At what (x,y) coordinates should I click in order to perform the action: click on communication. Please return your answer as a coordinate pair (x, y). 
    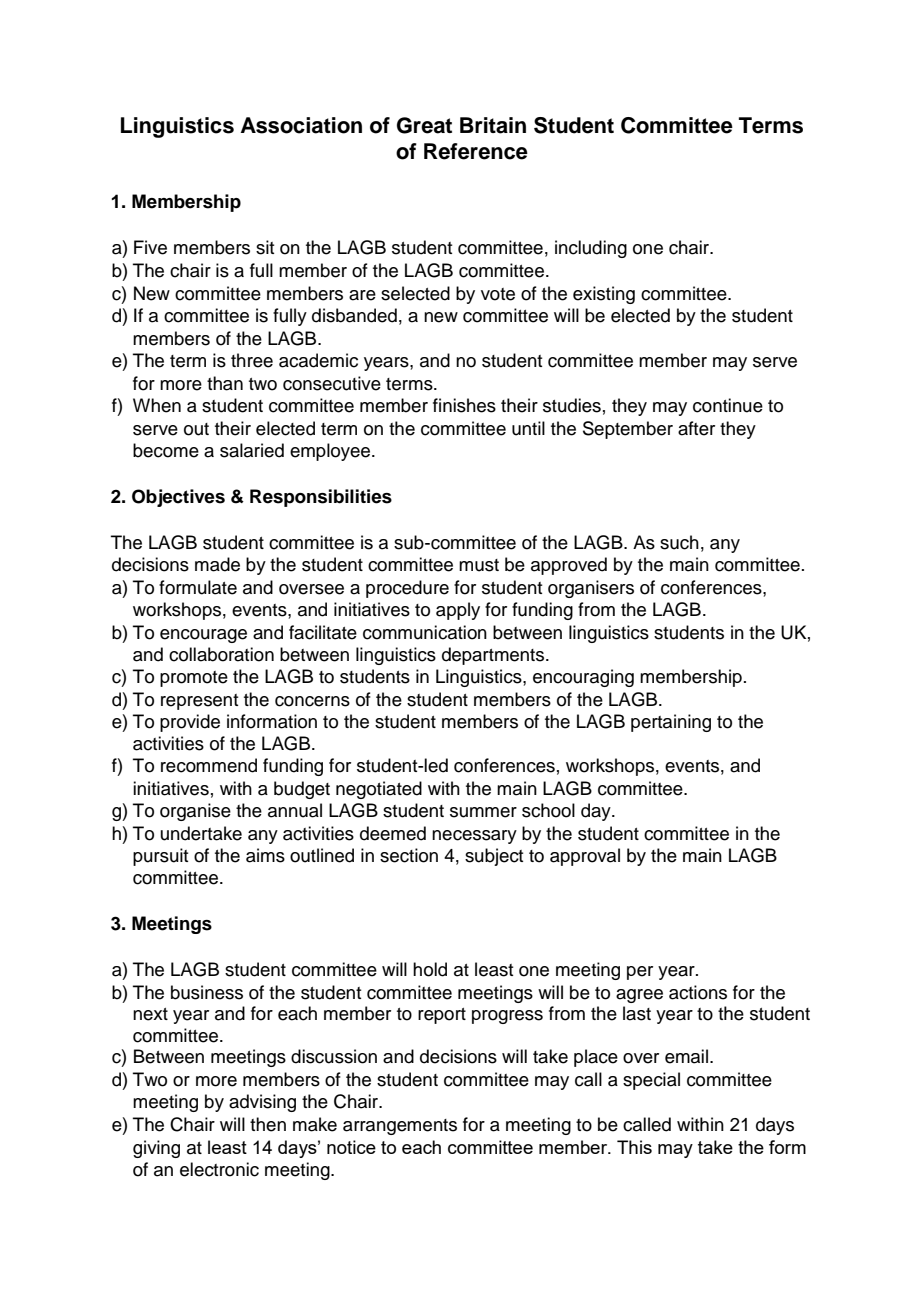
    Looking at the image, I should click on (425, 632).
